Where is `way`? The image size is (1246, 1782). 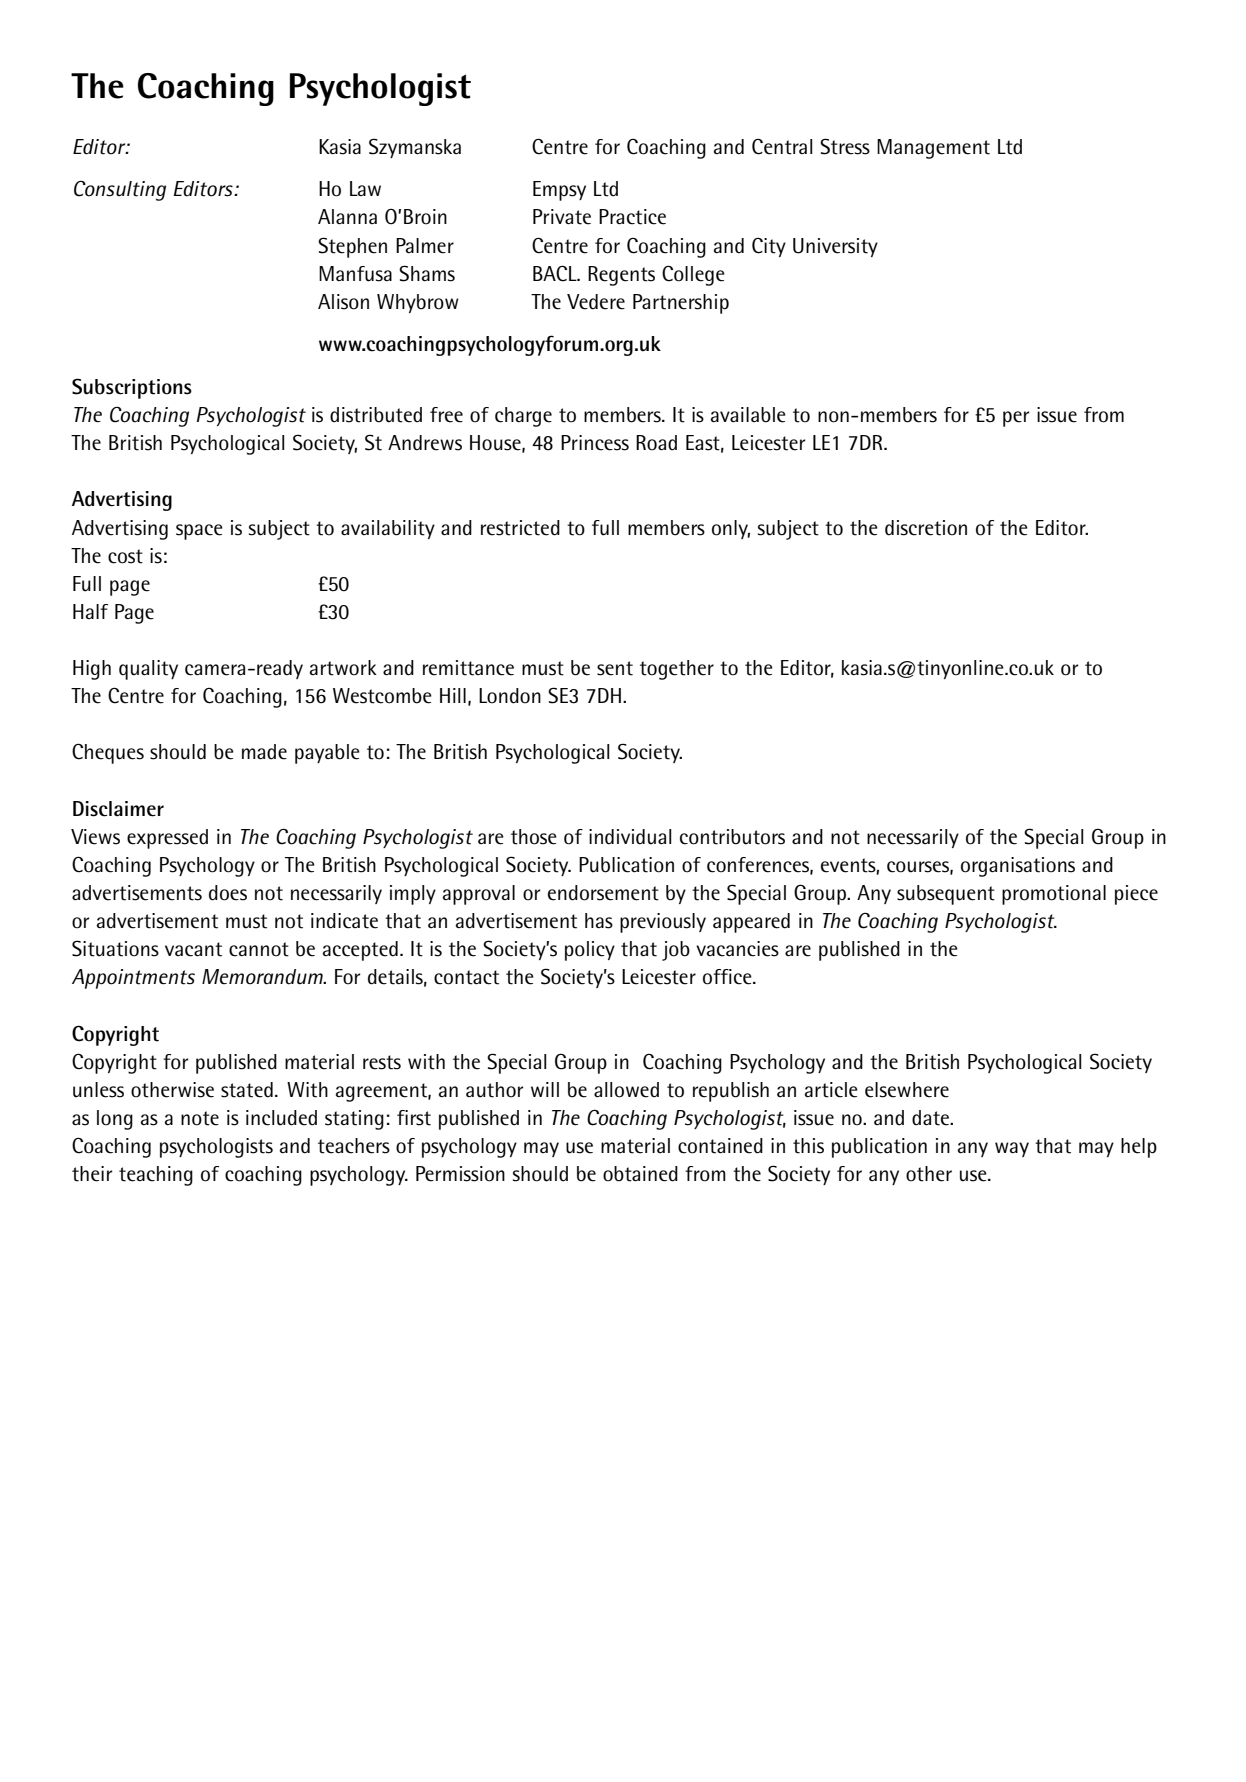
way is located at coordinates (1012, 1149).
